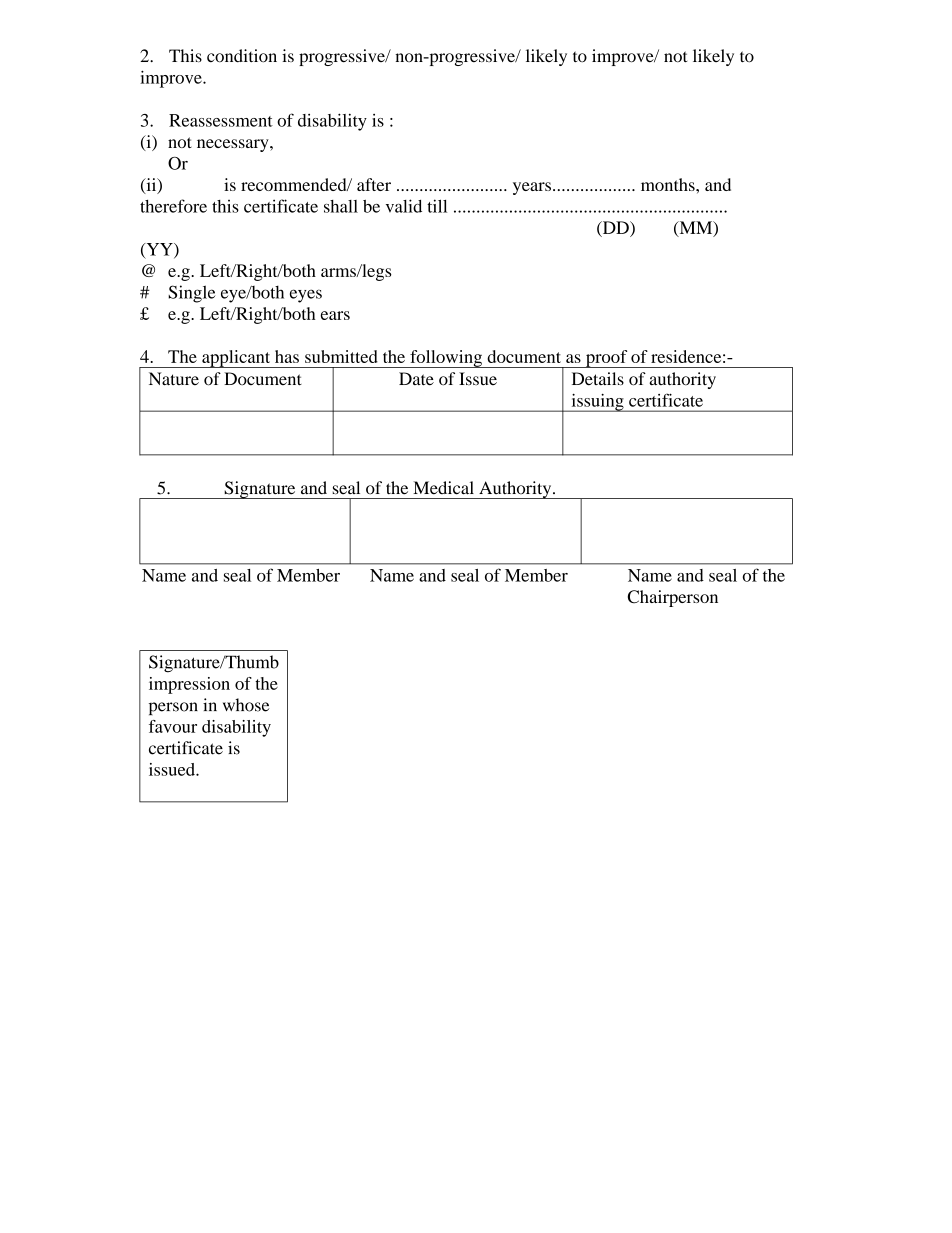 Image resolution: width=952 pixels, height=1233 pixels. I want to click on Medical, so click(443, 488).
